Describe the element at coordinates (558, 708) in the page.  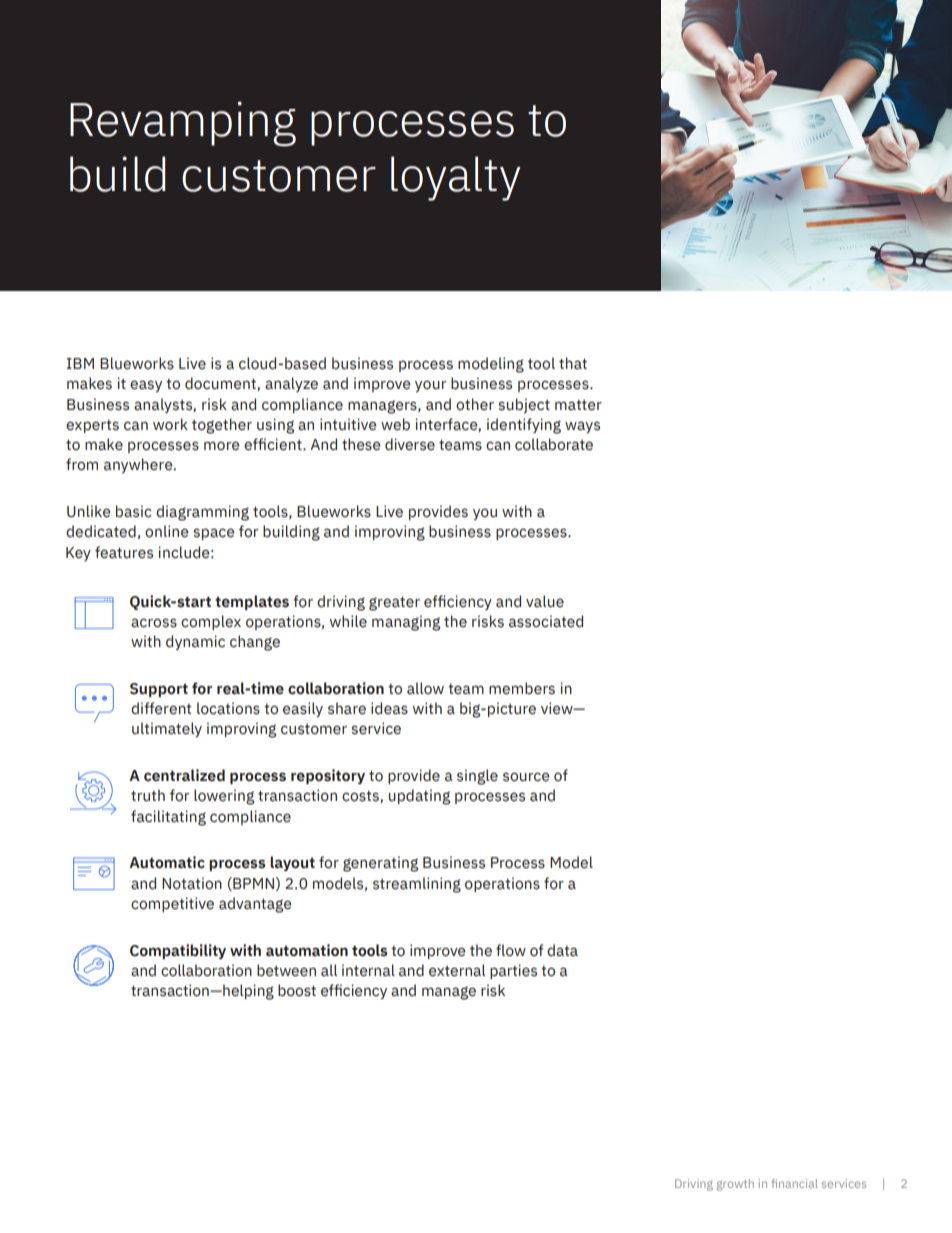
I see `view` at that location.
